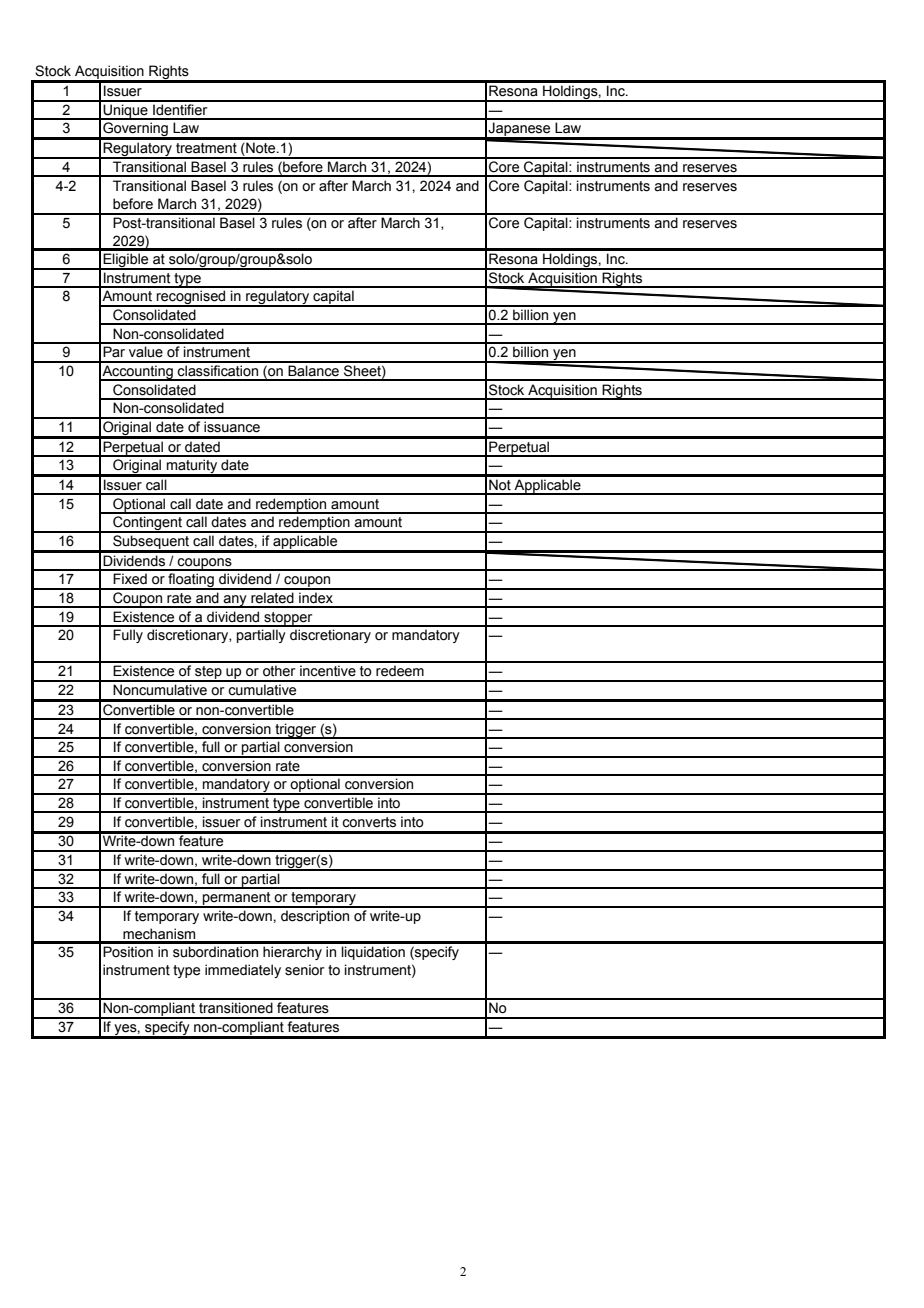 The width and height of the screenshot is (924, 1308). Describe the element at coordinates (235, 601) in the screenshot. I see `any` at that location.
